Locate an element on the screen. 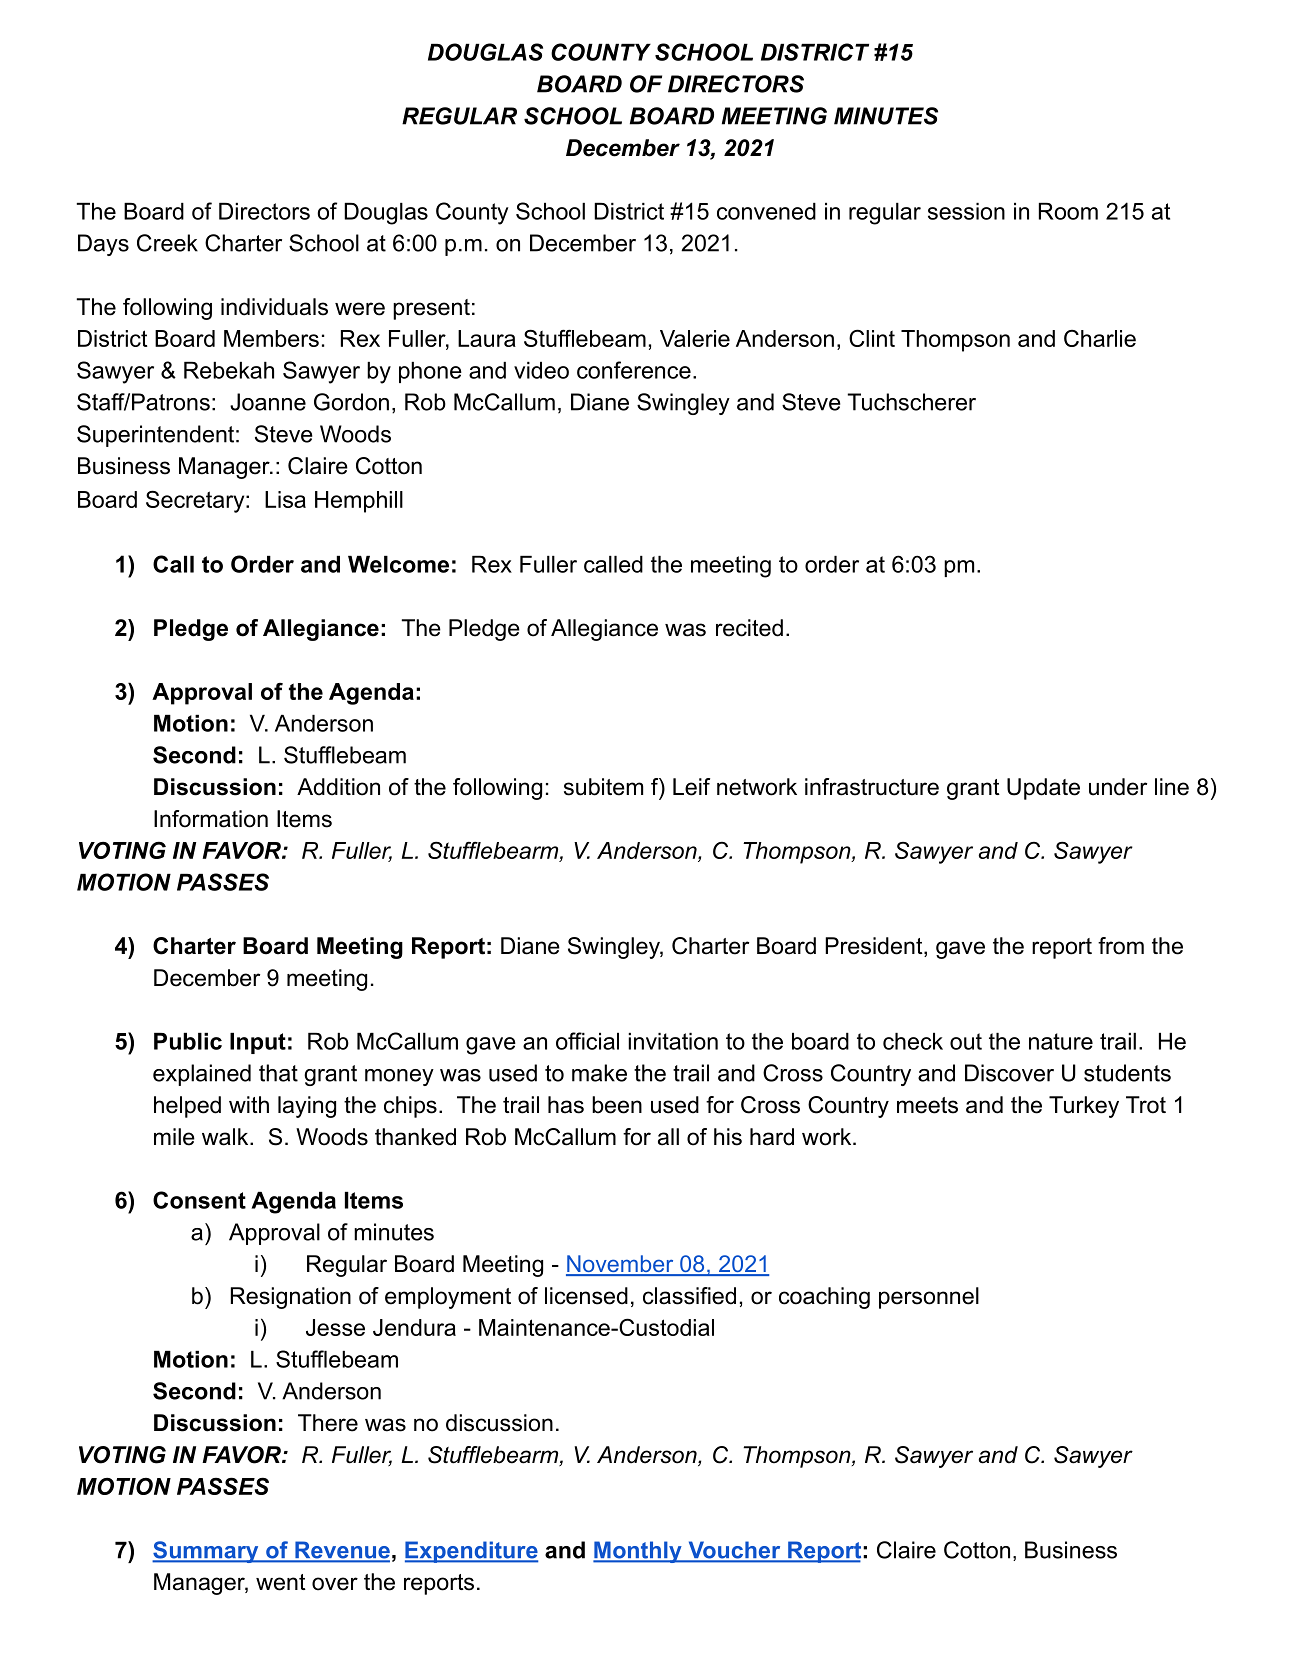 Image resolution: width=1297 pixels, height=1679 pixels. Room is located at coordinates (1068, 211).
